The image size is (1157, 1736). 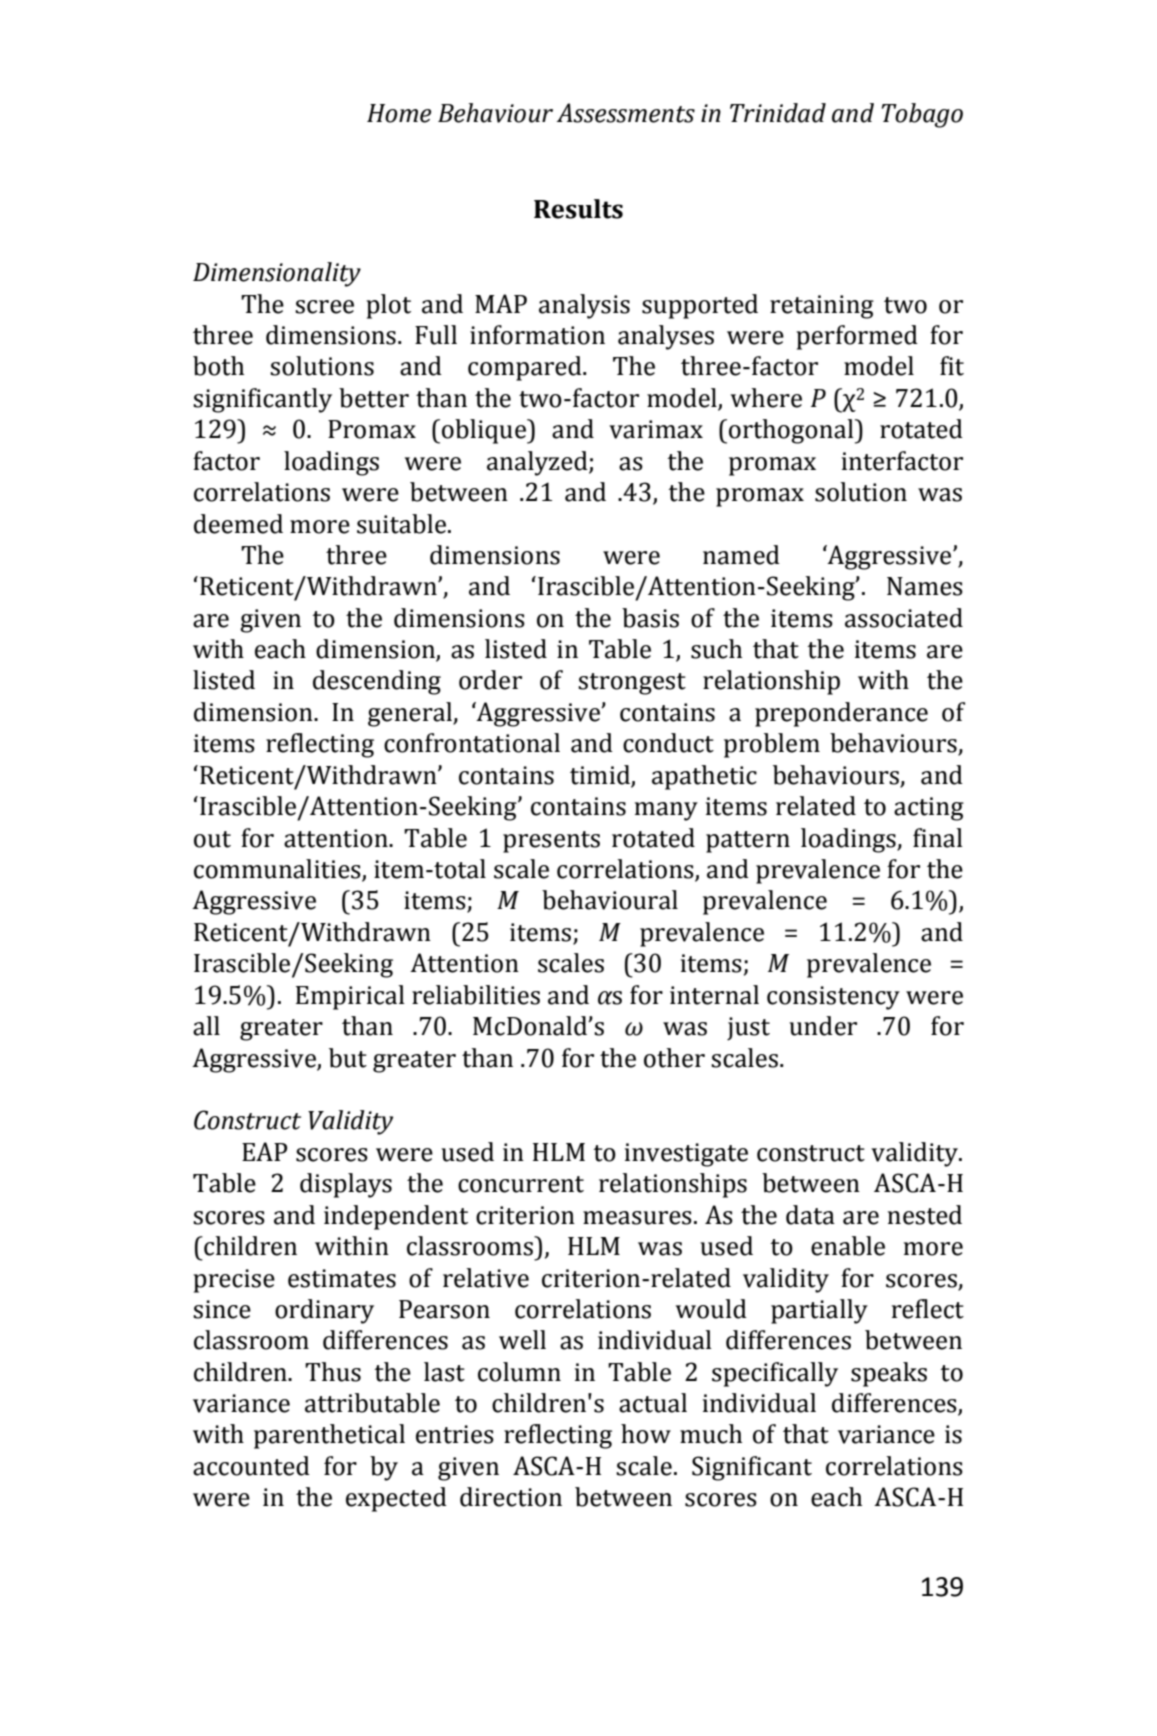 I want to click on presents, so click(x=551, y=842).
